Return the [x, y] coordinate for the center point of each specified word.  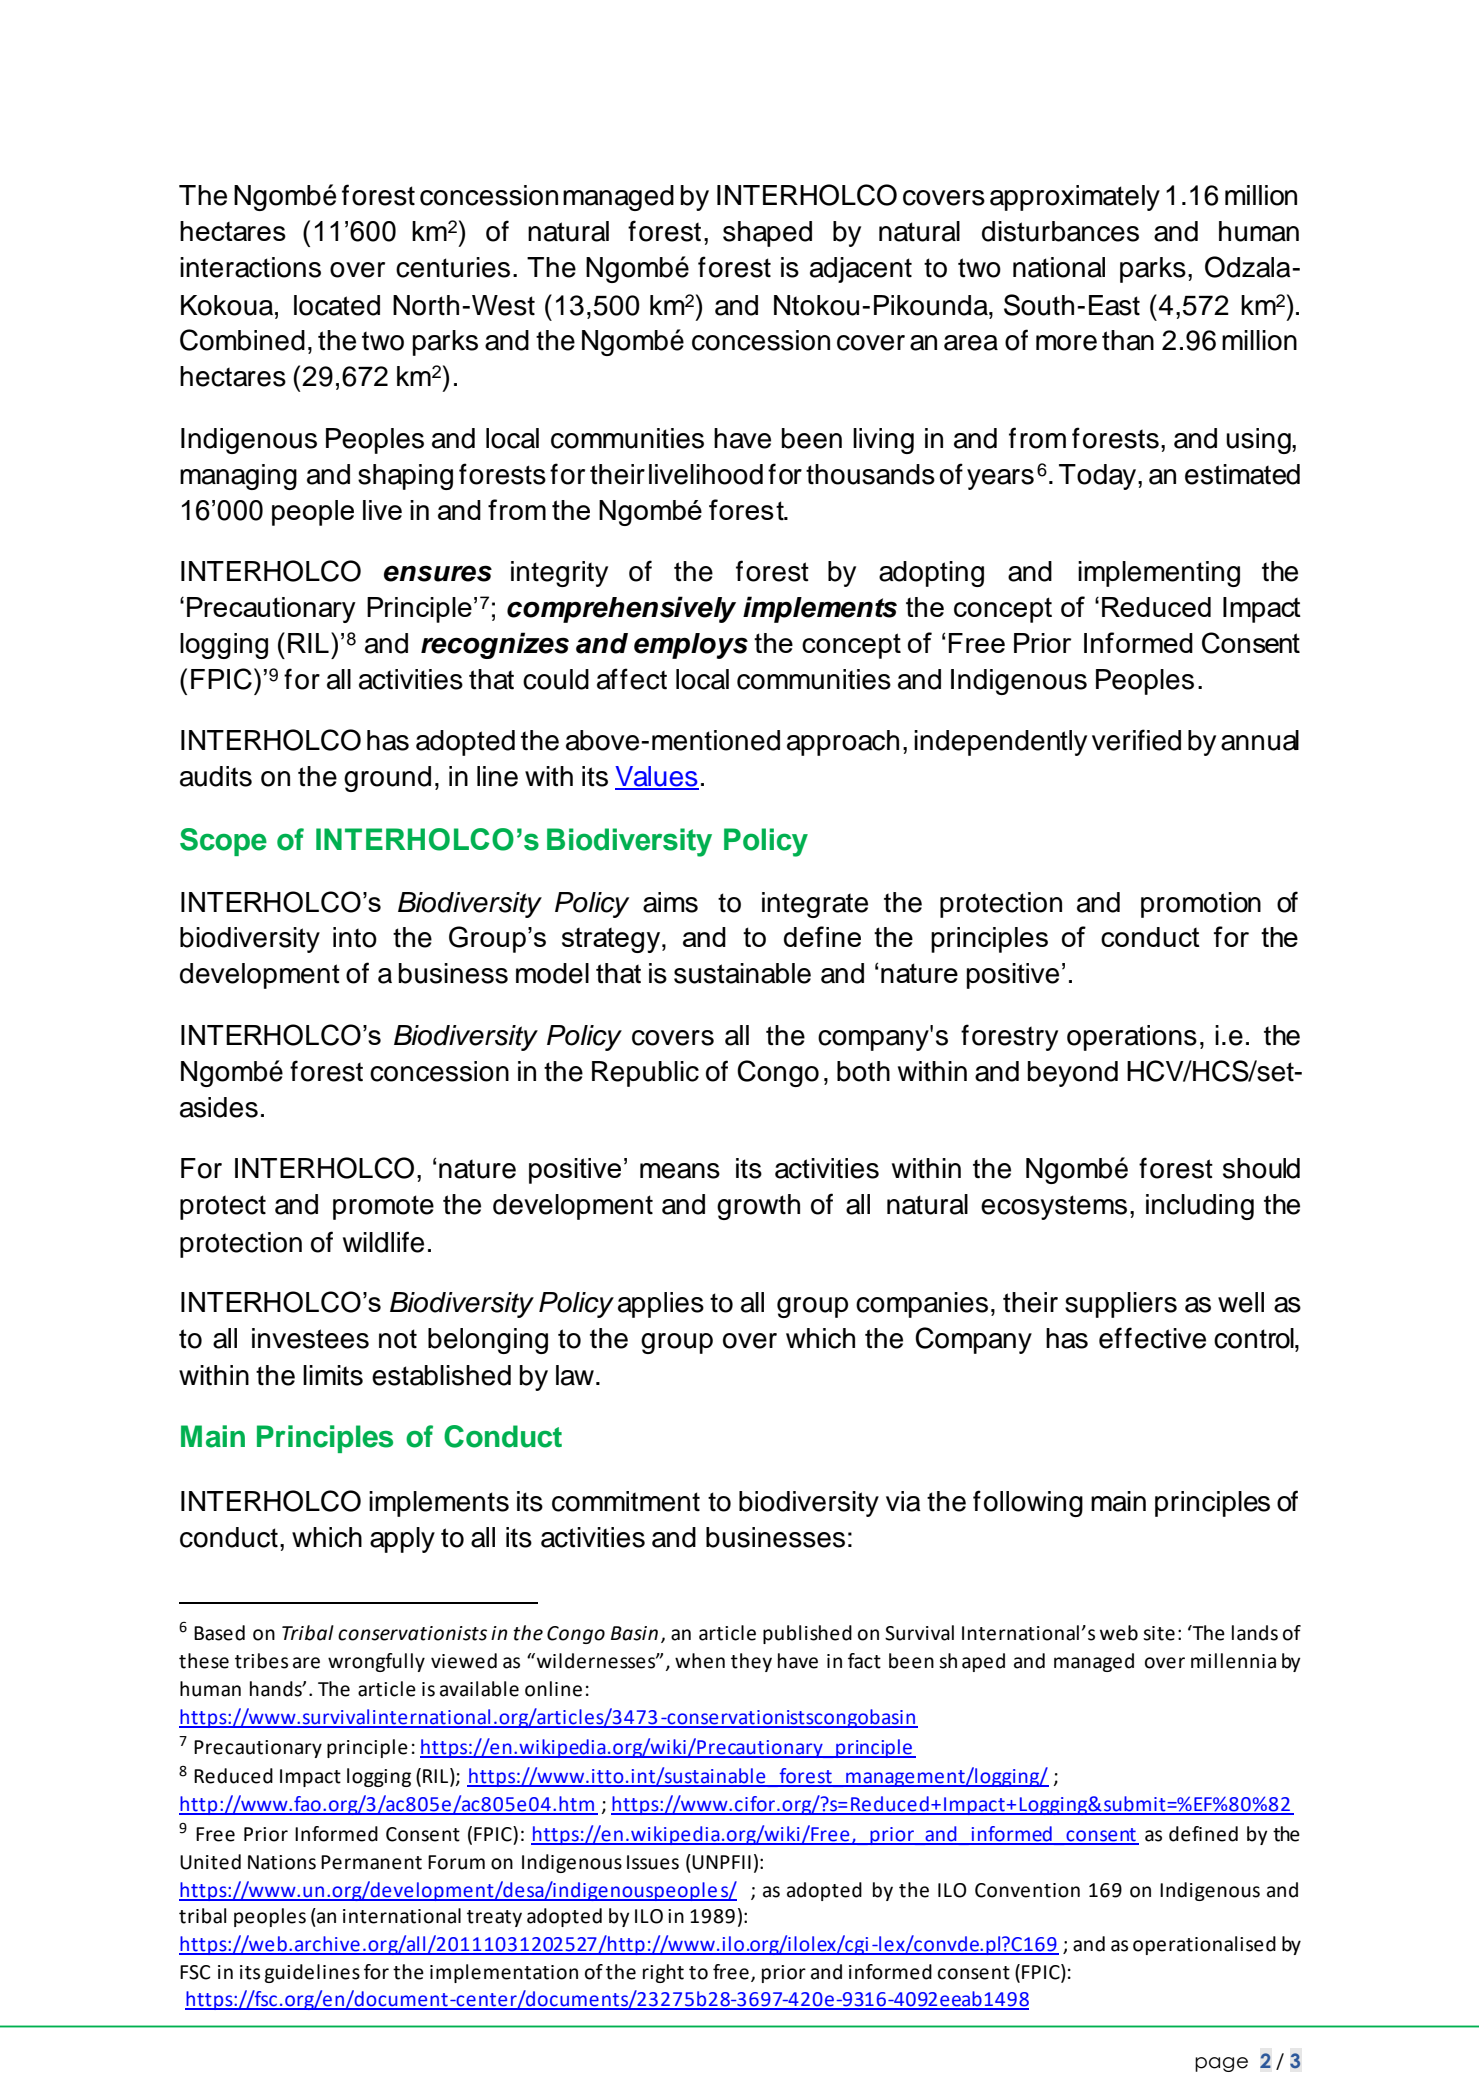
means [680, 1171]
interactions [250, 267]
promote [383, 1207]
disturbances [1060, 231]
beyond [1073, 1074]
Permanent [371, 1862]
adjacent [861, 270]
